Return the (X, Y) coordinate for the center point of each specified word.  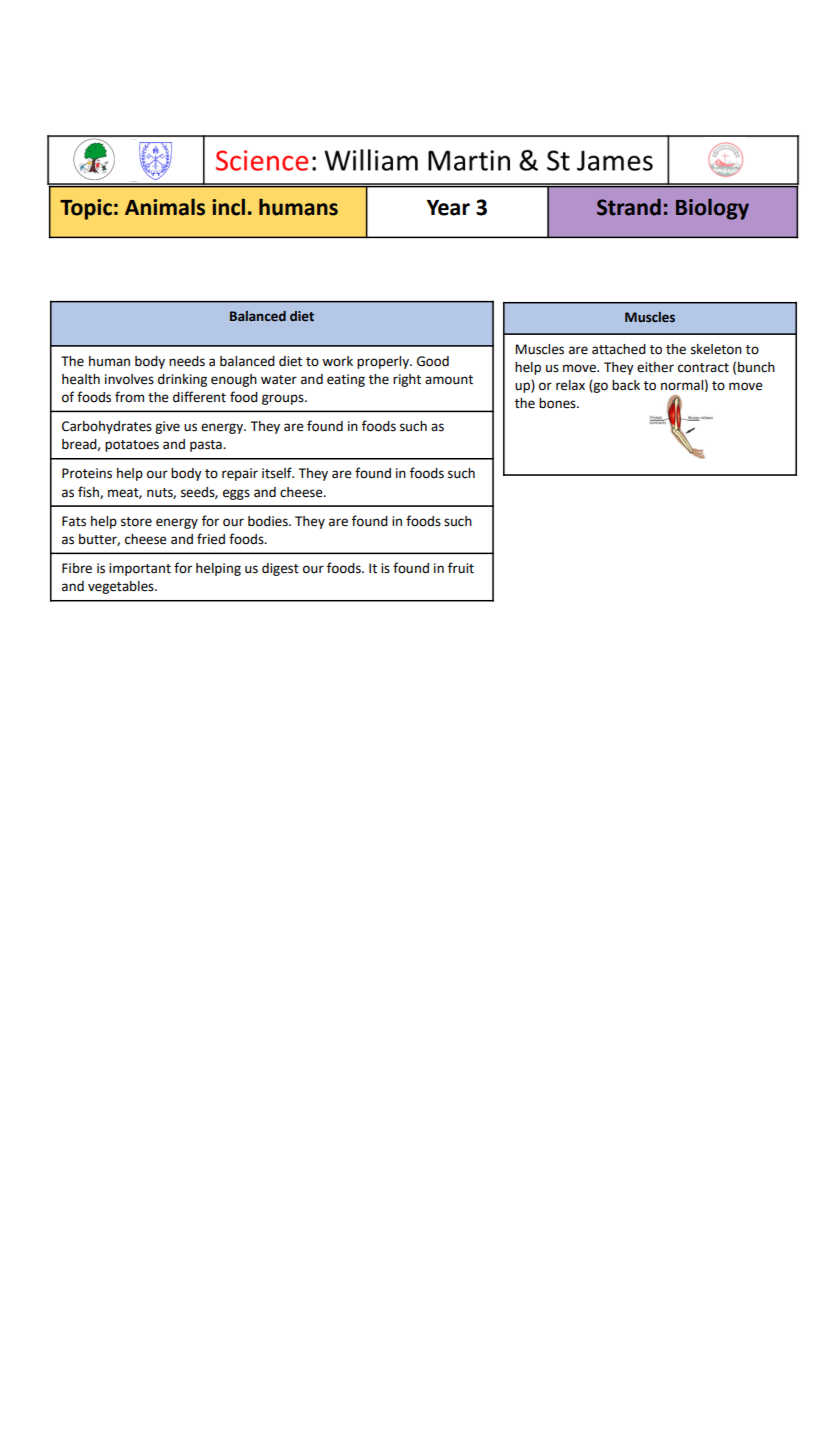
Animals (165, 207)
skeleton (716, 349)
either (655, 367)
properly (384, 362)
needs (187, 361)
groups (284, 399)
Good (433, 361)
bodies (269, 521)
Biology (712, 209)
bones (558, 403)
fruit (461, 568)
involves (129, 379)
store (136, 522)
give (167, 427)
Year (448, 208)
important (140, 569)
